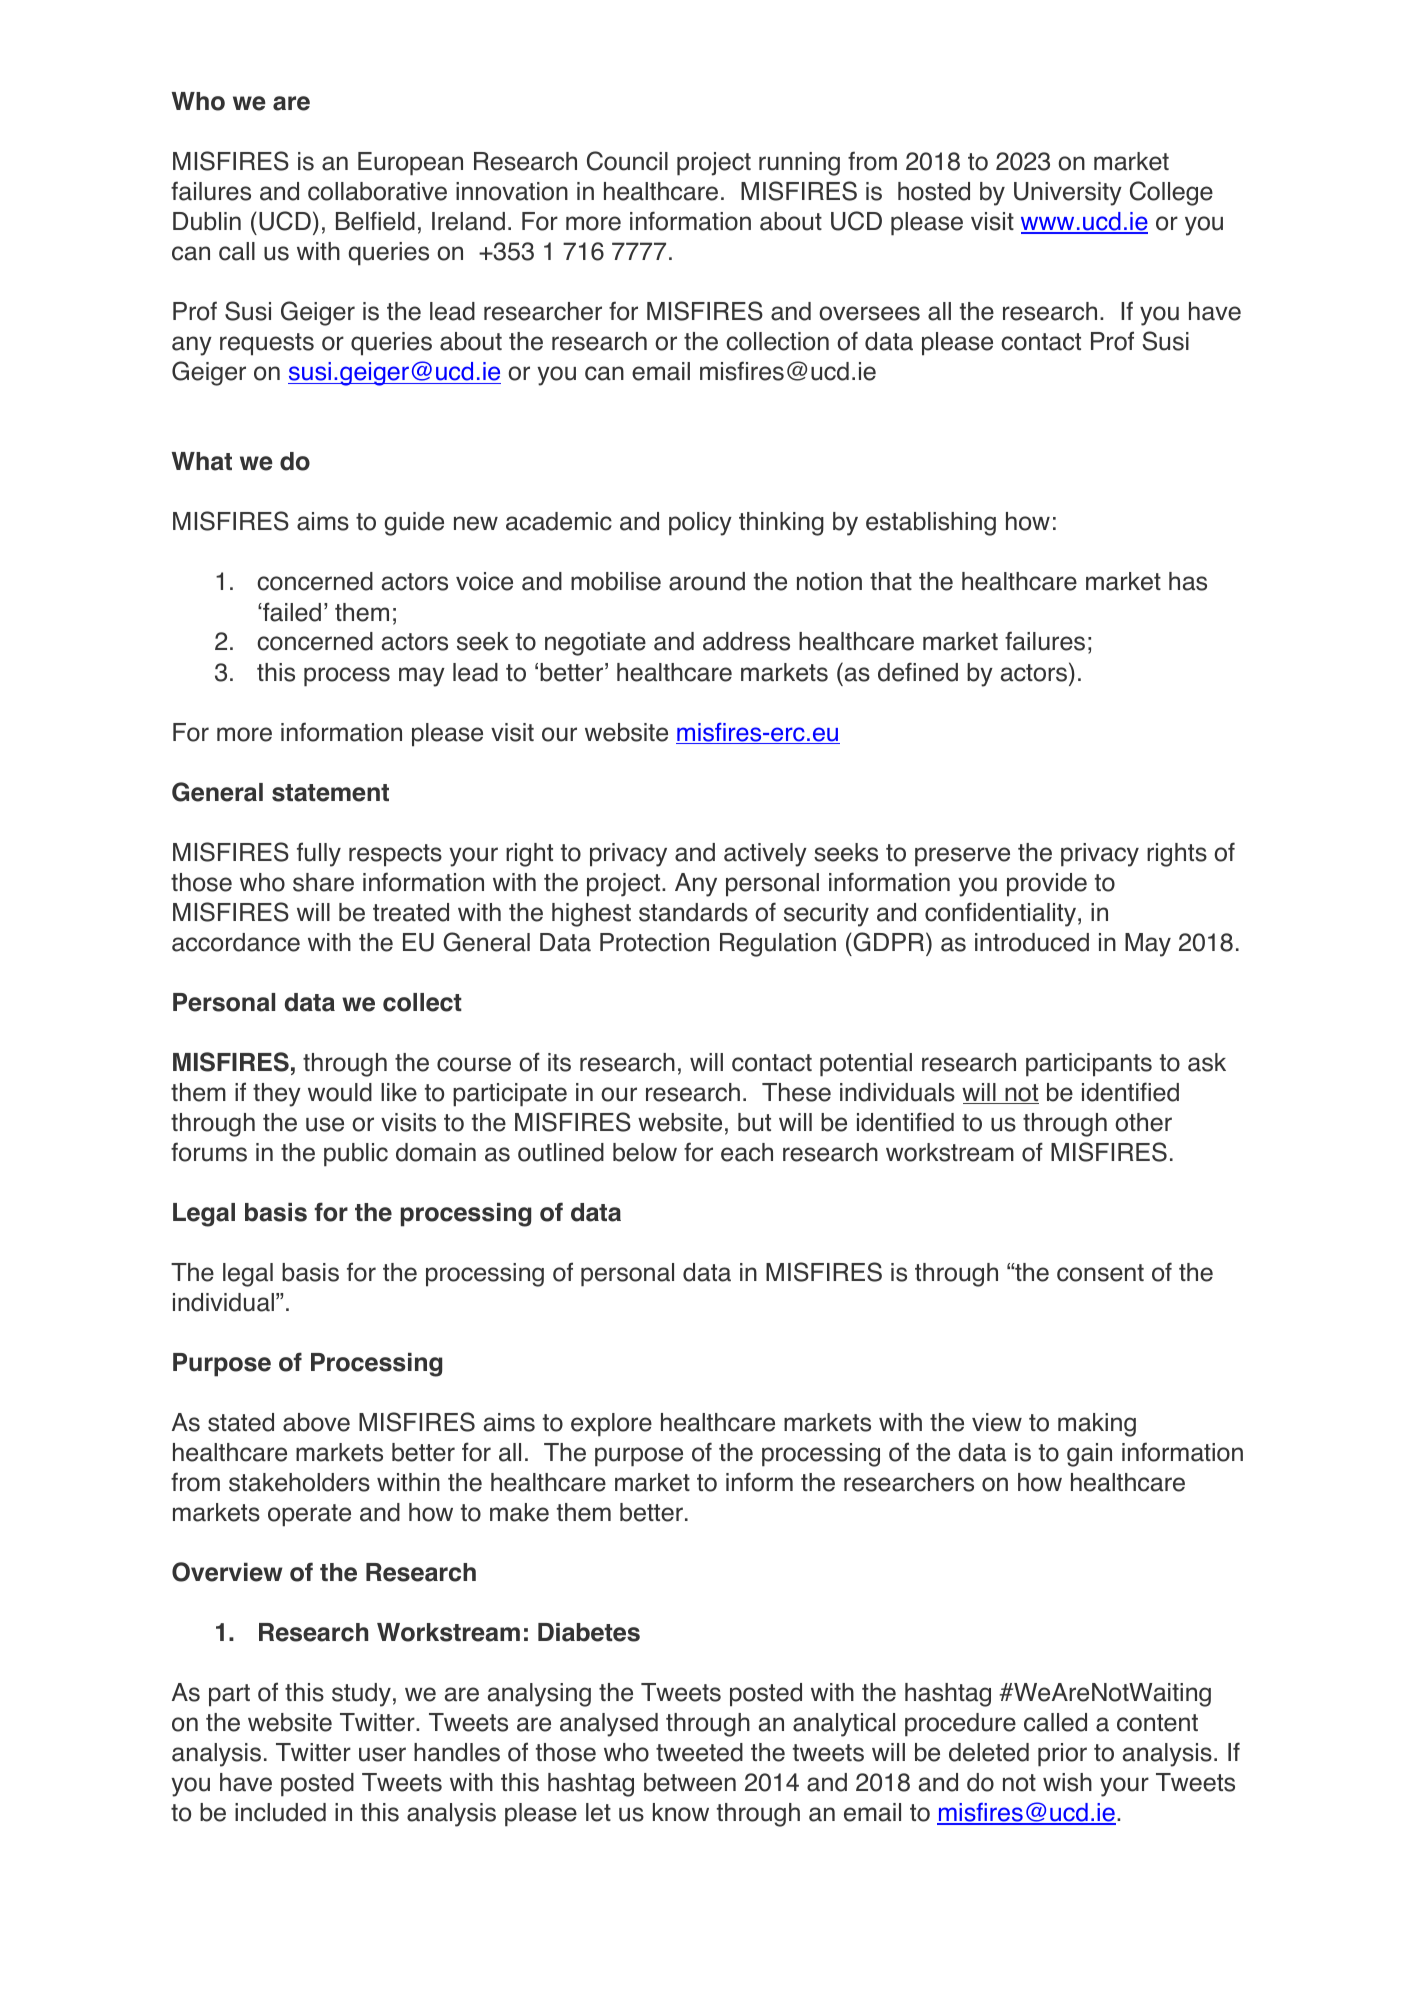 This page has width=1417, height=2005. Describe the element at coordinates (382, 1754) in the page. I see `user` at that location.
